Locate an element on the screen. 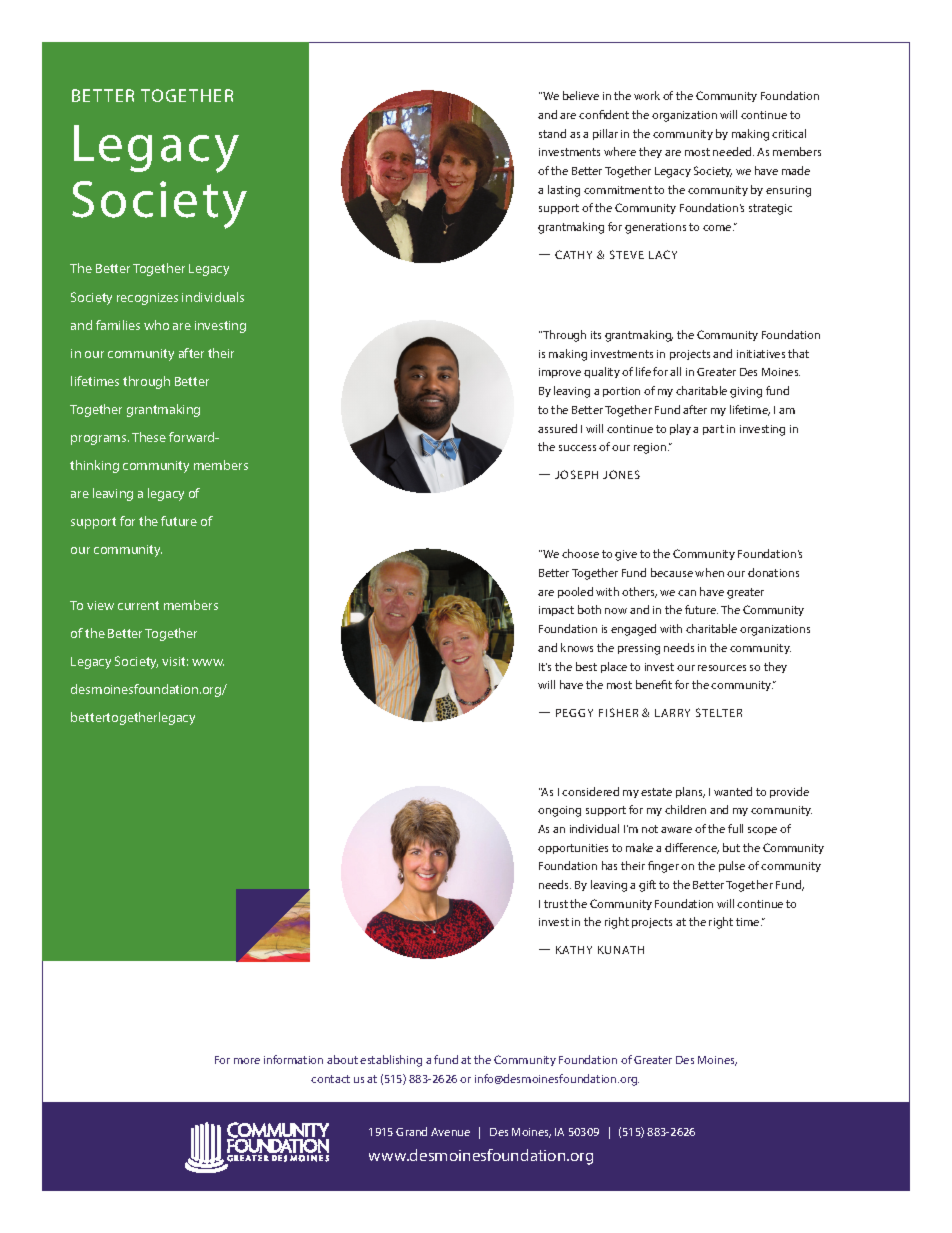 The width and height of the screenshot is (952, 1233). stand is located at coordinates (552, 133).
